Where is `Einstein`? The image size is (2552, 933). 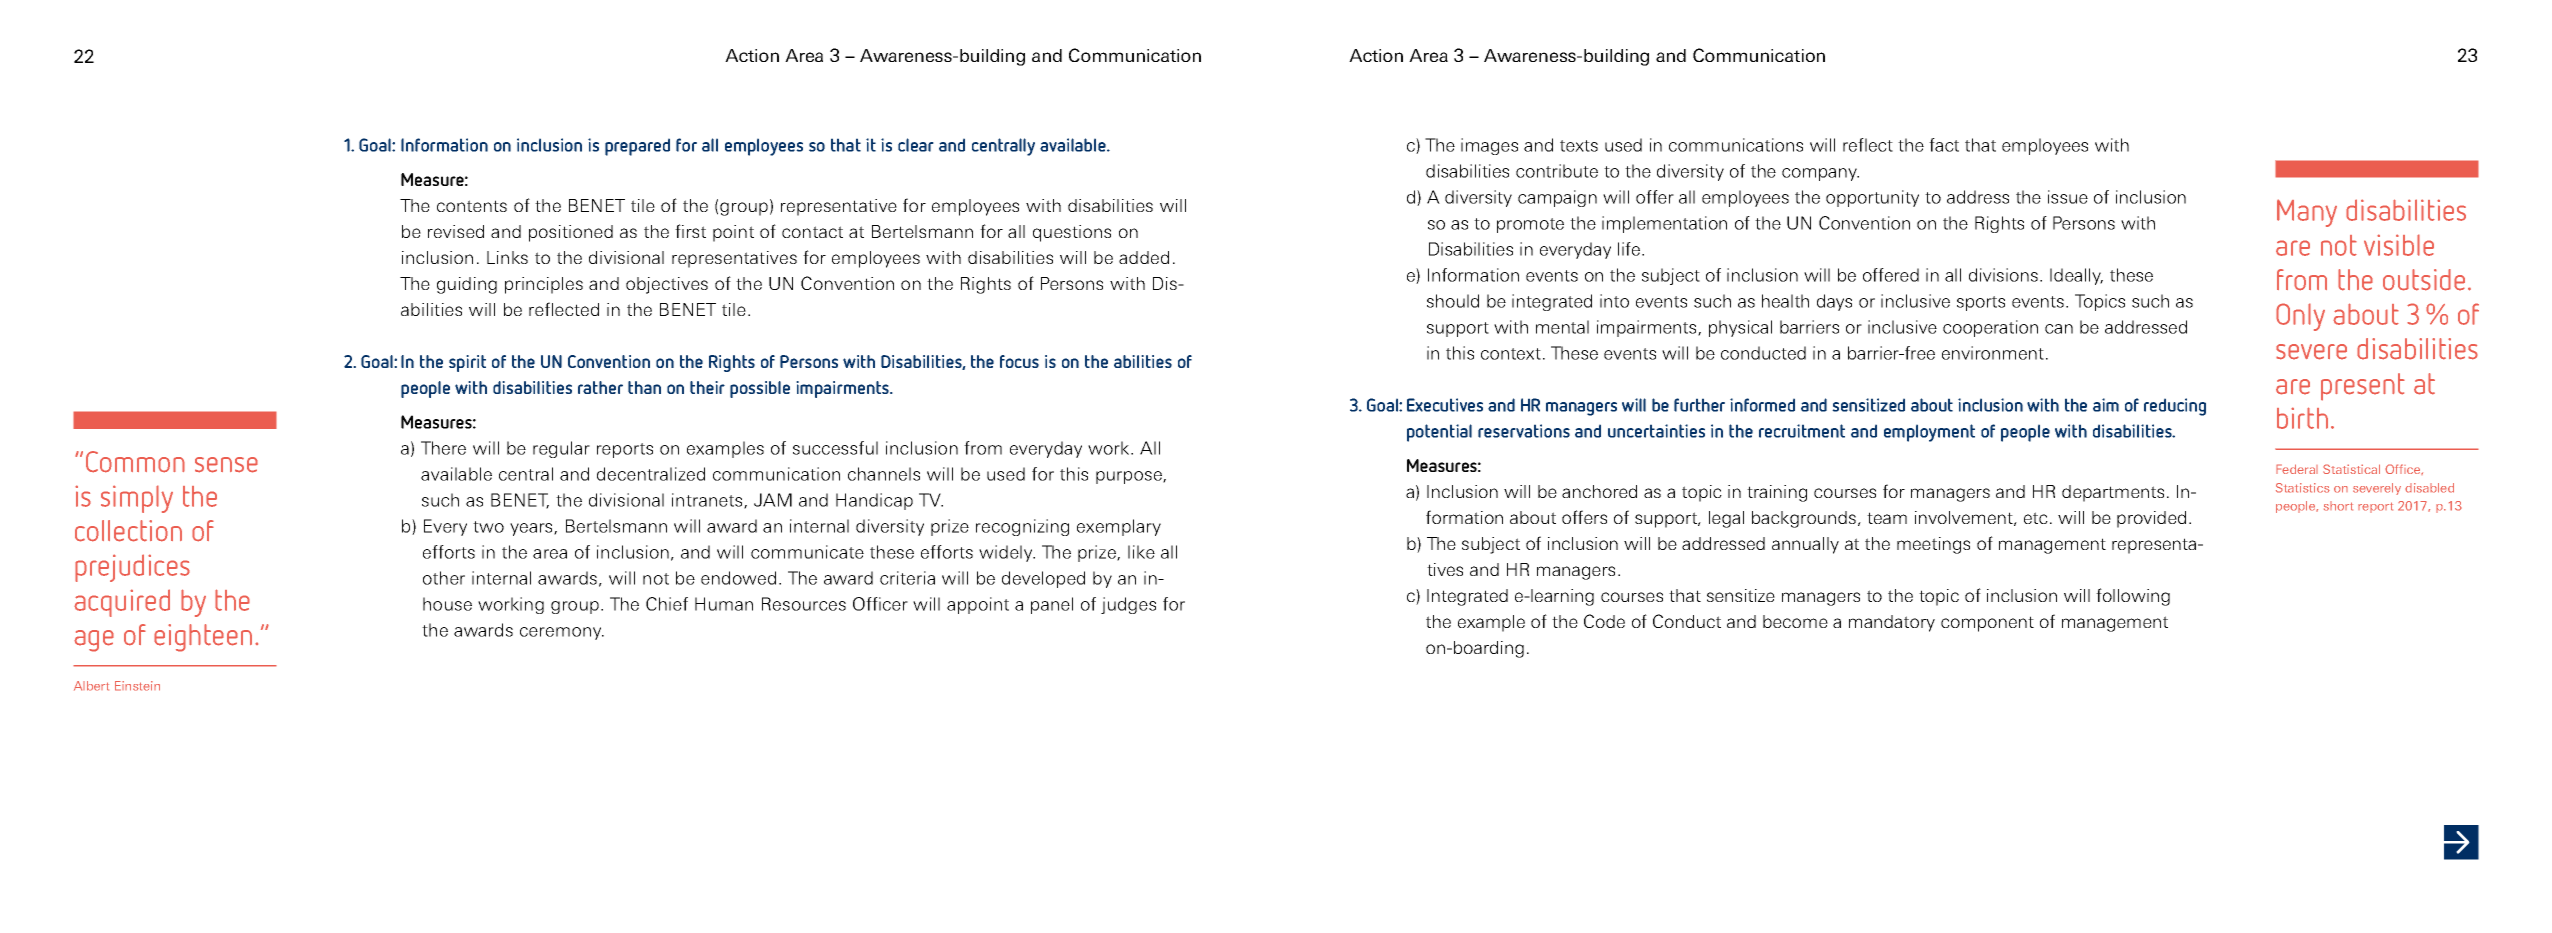 Einstein is located at coordinates (137, 686).
